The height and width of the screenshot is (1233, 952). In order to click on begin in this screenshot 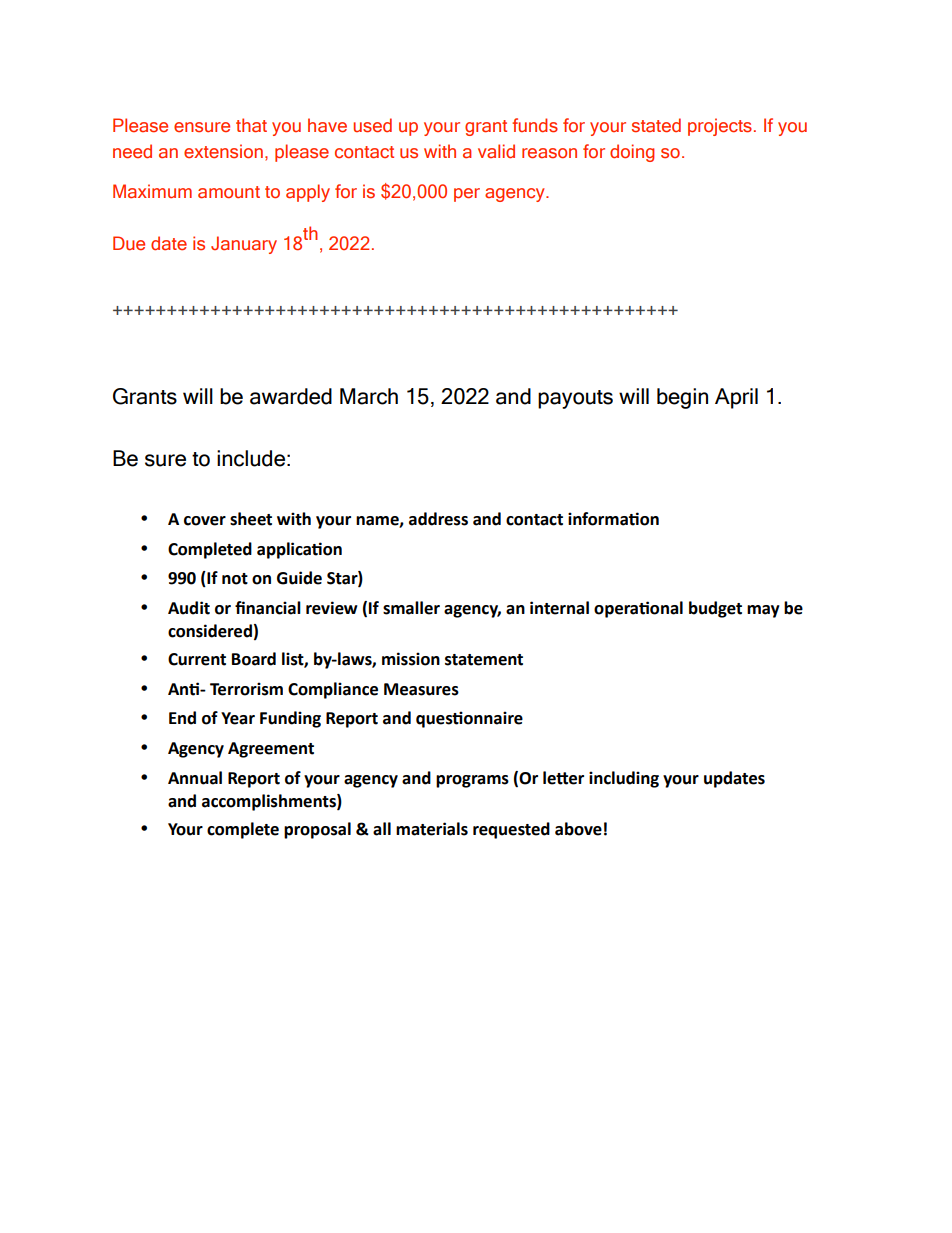, I will do `click(682, 398)`.
